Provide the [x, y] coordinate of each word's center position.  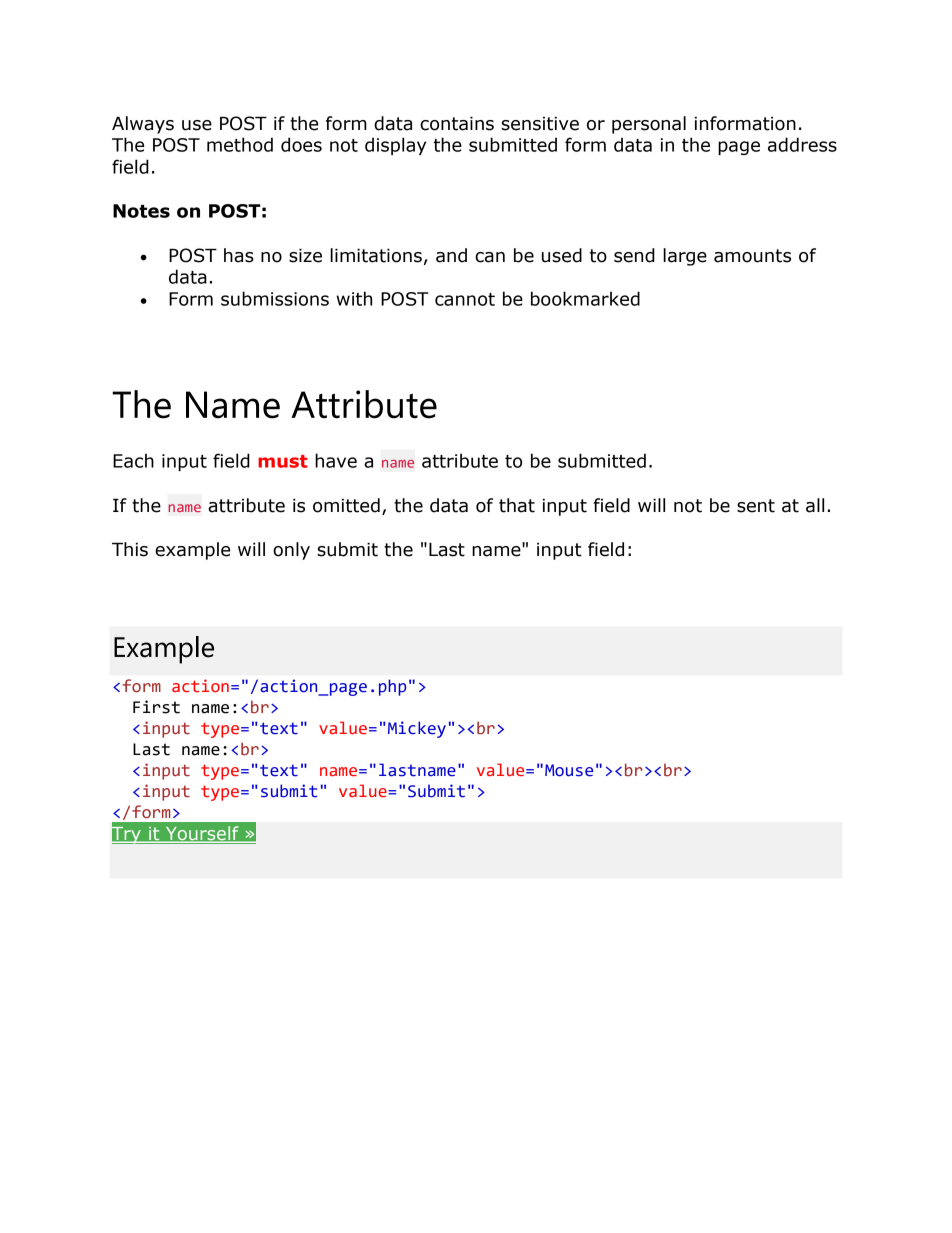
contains [457, 124]
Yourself [202, 834]
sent [756, 506]
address [802, 144]
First [156, 707]
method [240, 144]
